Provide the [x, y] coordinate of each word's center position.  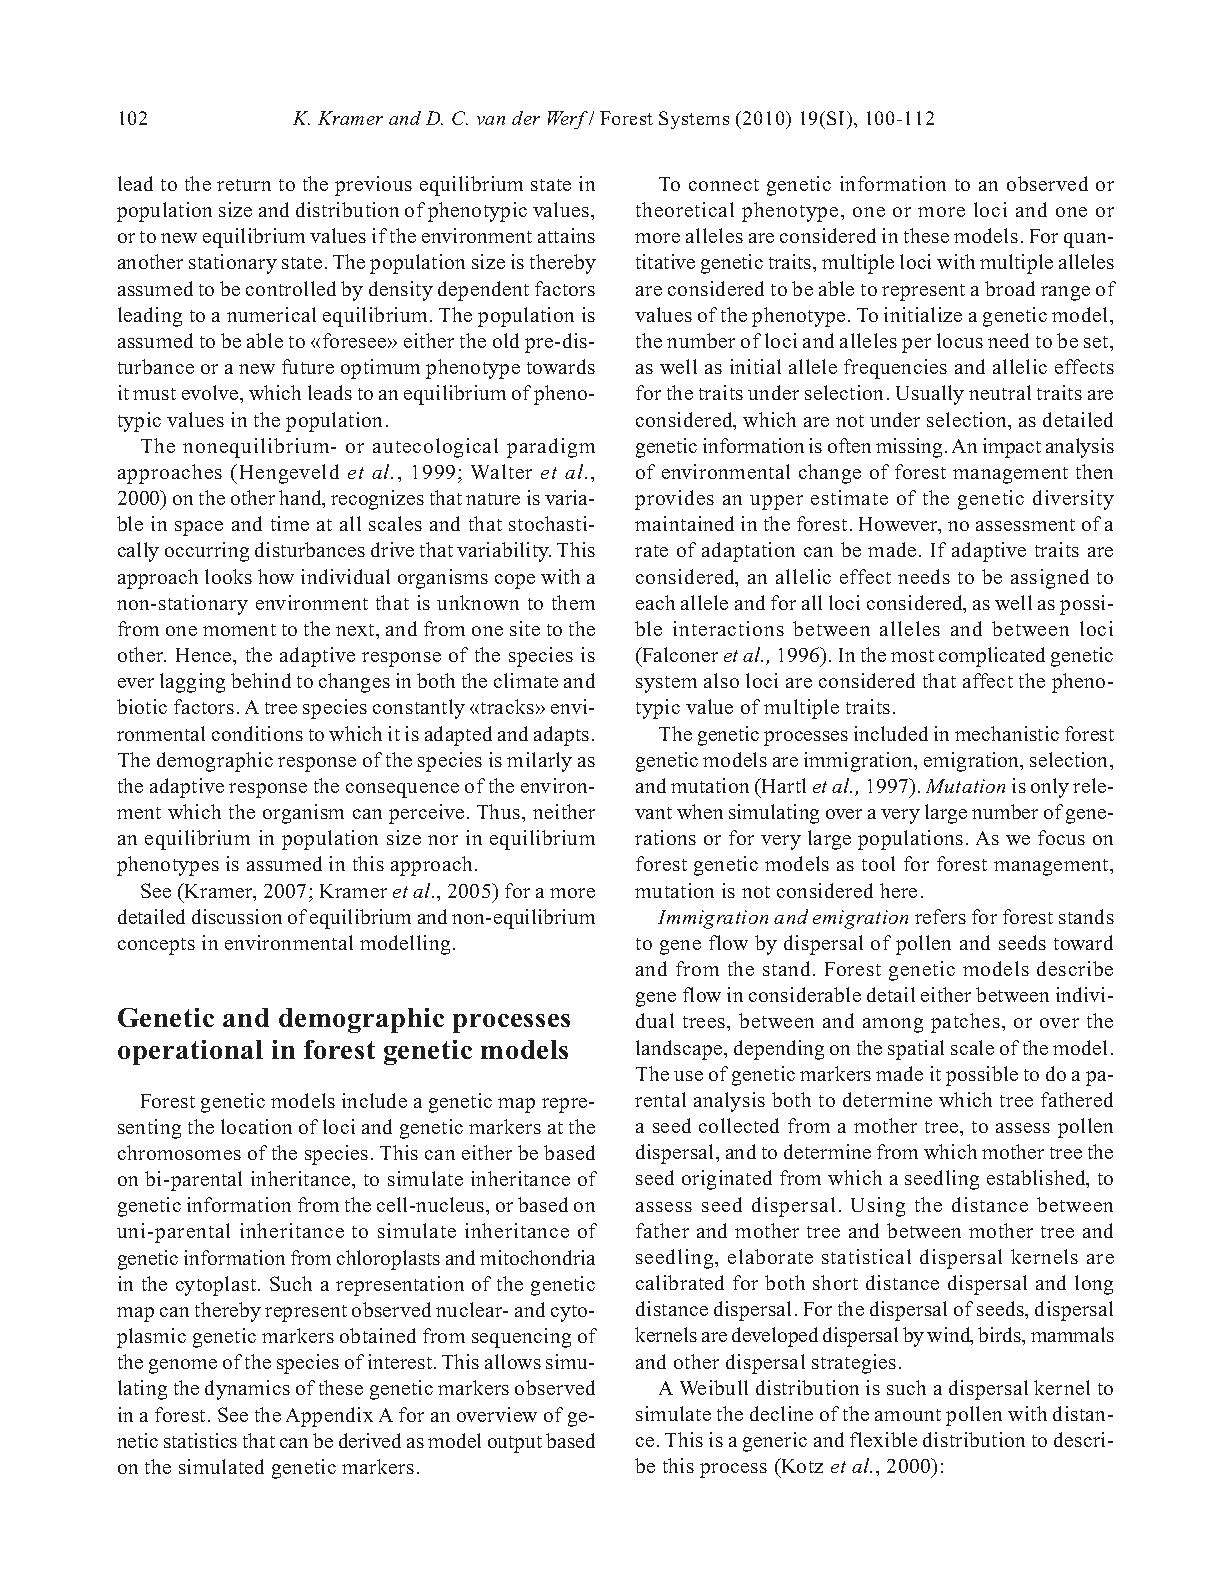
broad [1010, 288]
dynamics [247, 1390]
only [1050, 788]
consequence [402, 790]
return [244, 185]
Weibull [714, 1387]
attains [566, 235]
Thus [500, 811]
